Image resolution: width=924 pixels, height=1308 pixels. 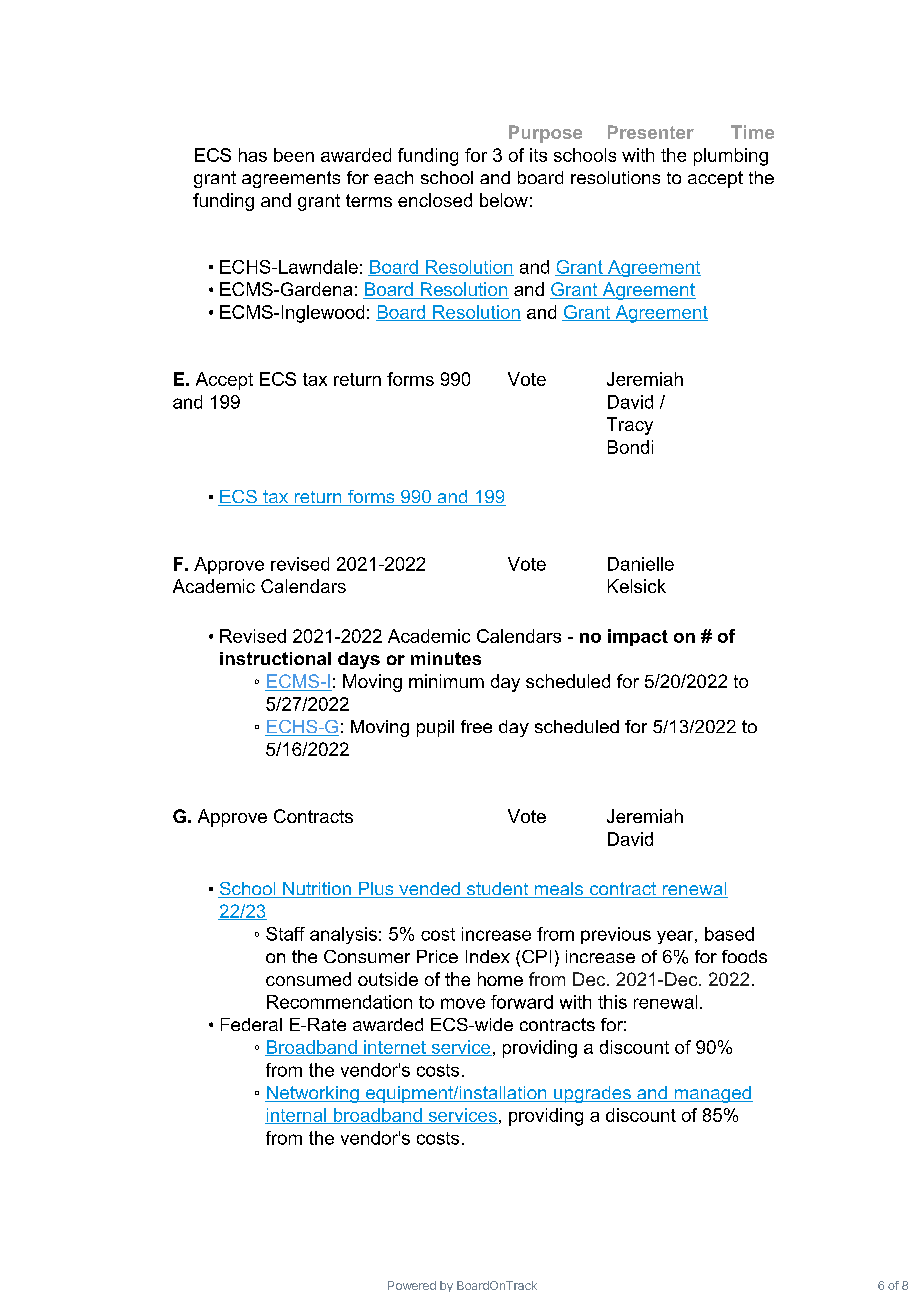 What do you see at coordinates (630, 447) in the screenshot?
I see `Bondi` at bounding box center [630, 447].
